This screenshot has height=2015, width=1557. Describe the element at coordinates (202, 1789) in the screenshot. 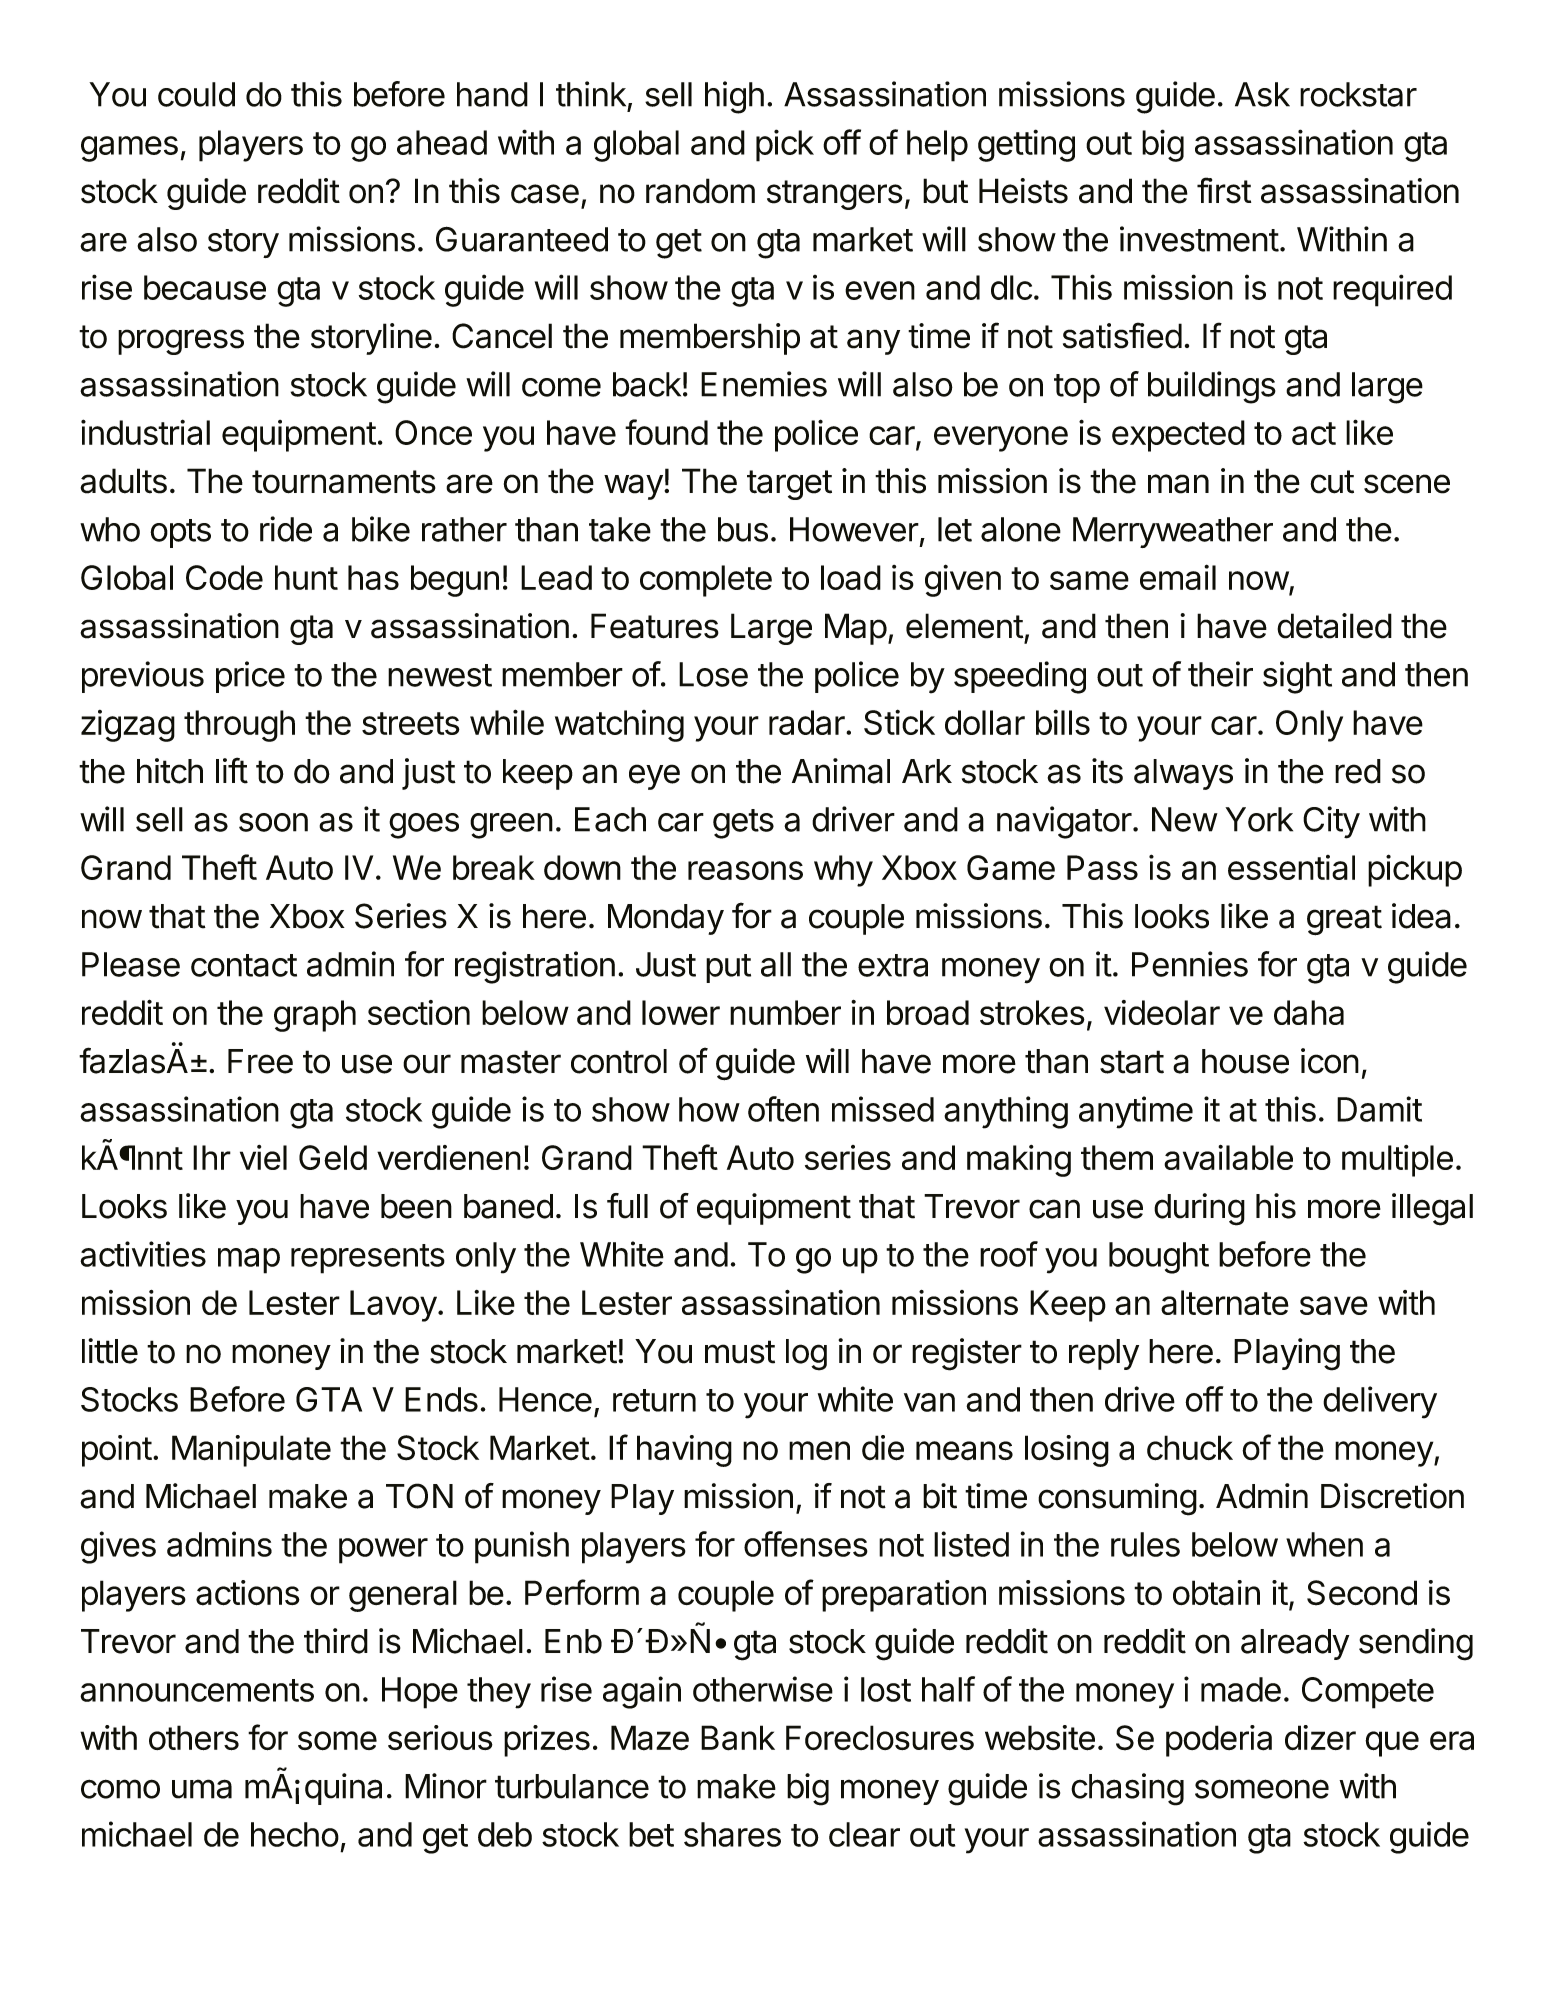

I see `uma` at that location.
